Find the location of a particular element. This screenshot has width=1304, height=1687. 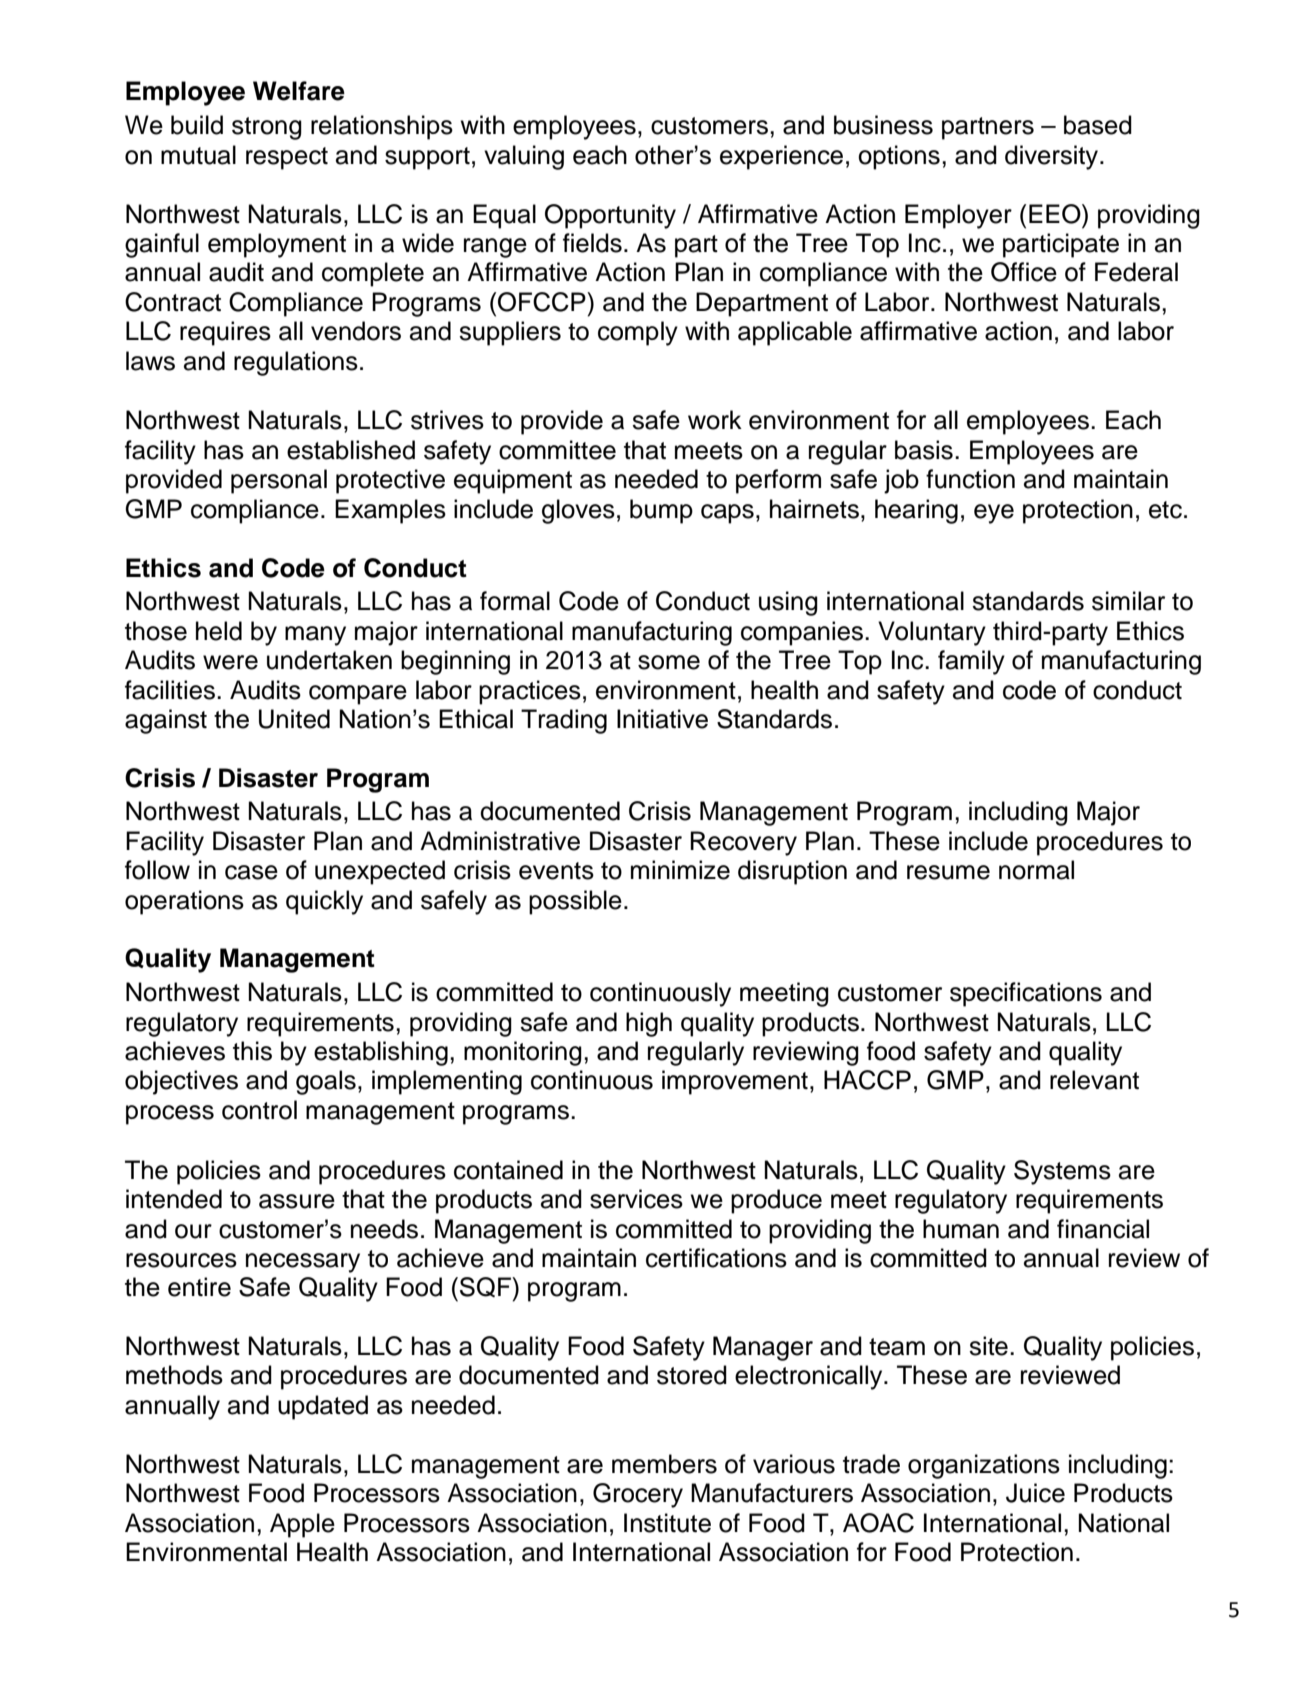

regulations is located at coordinates (296, 363).
